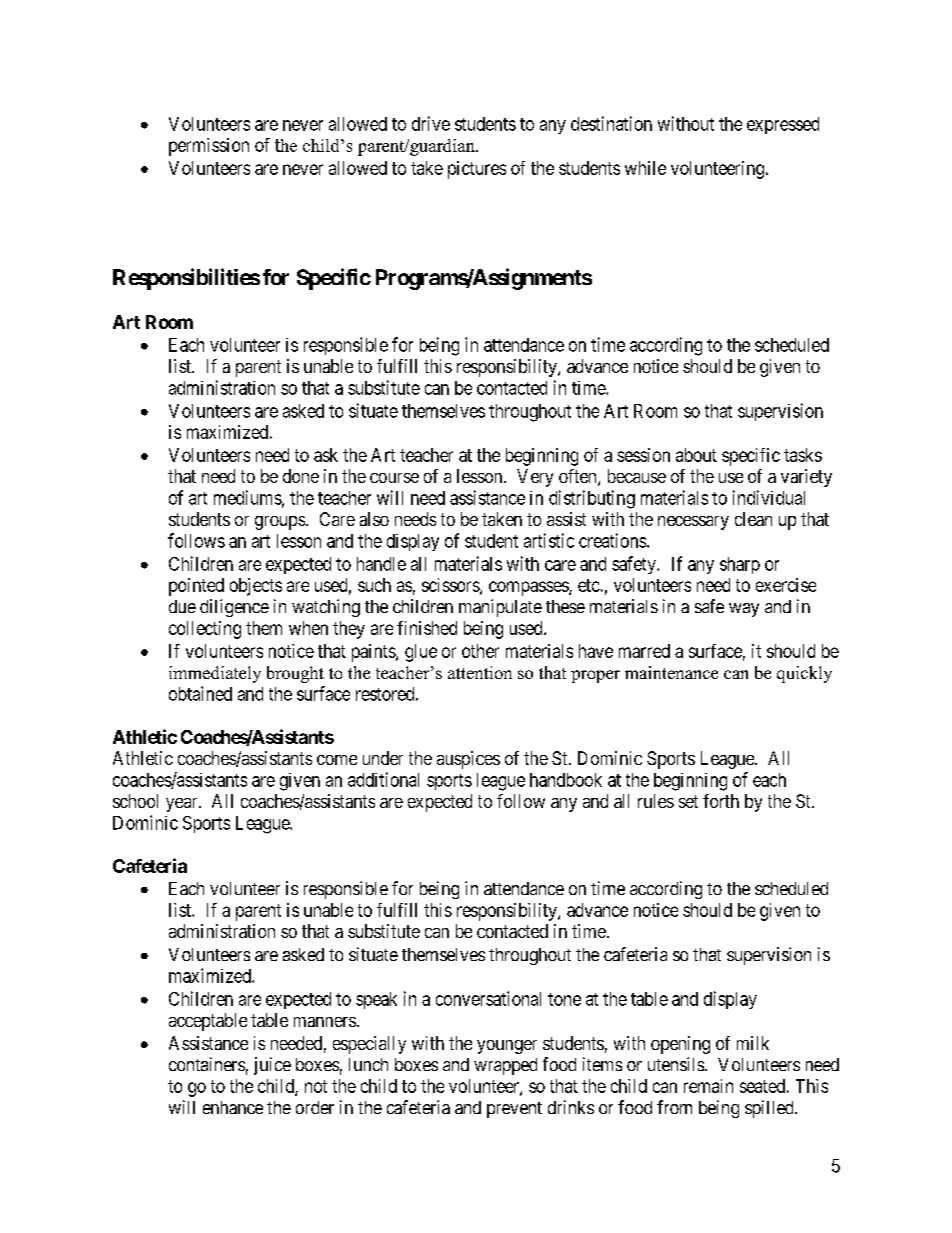  Describe the element at coordinates (209, 147) in the screenshot. I see `permission` at that location.
